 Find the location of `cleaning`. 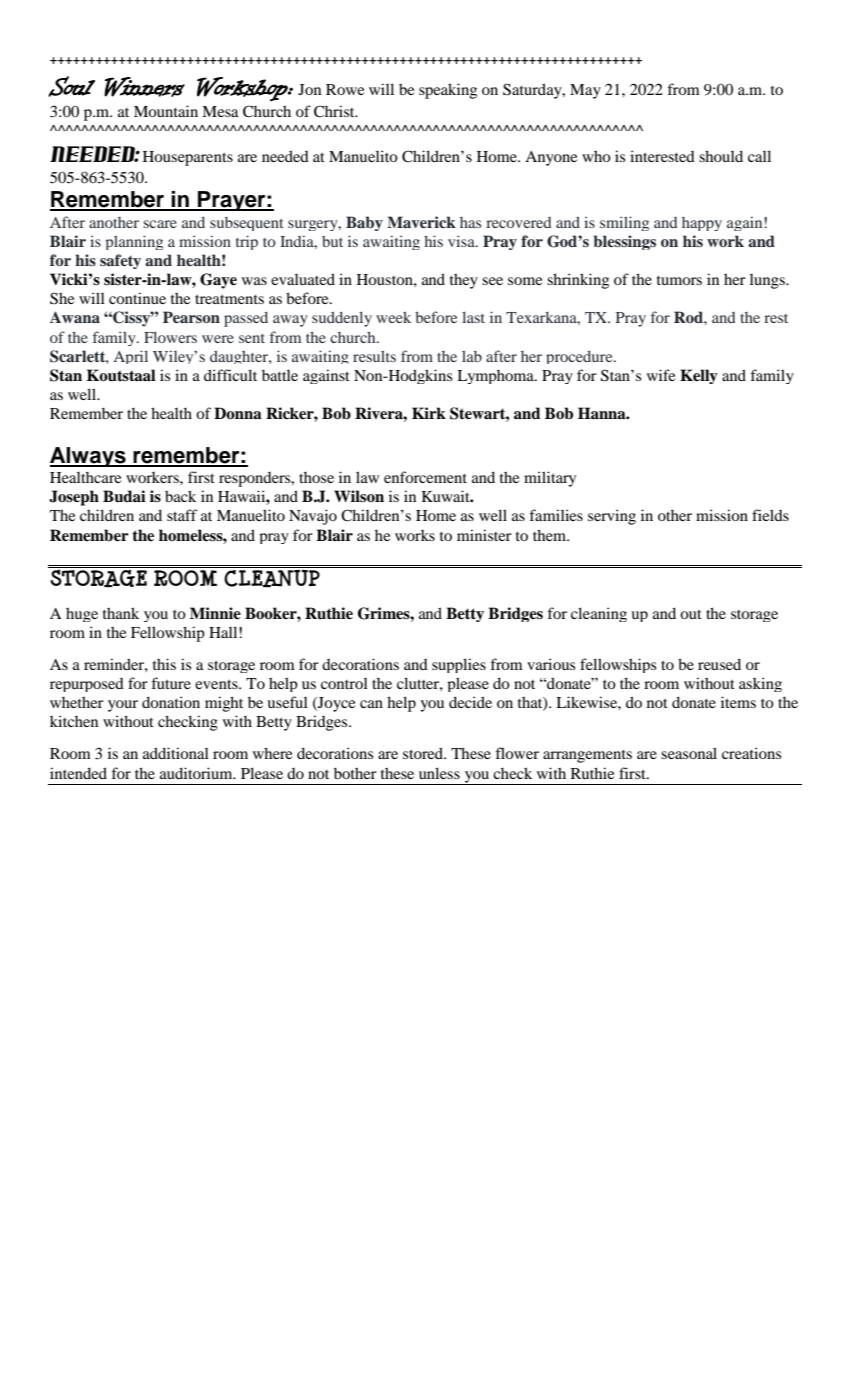

cleaning is located at coordinates (599, 614).
